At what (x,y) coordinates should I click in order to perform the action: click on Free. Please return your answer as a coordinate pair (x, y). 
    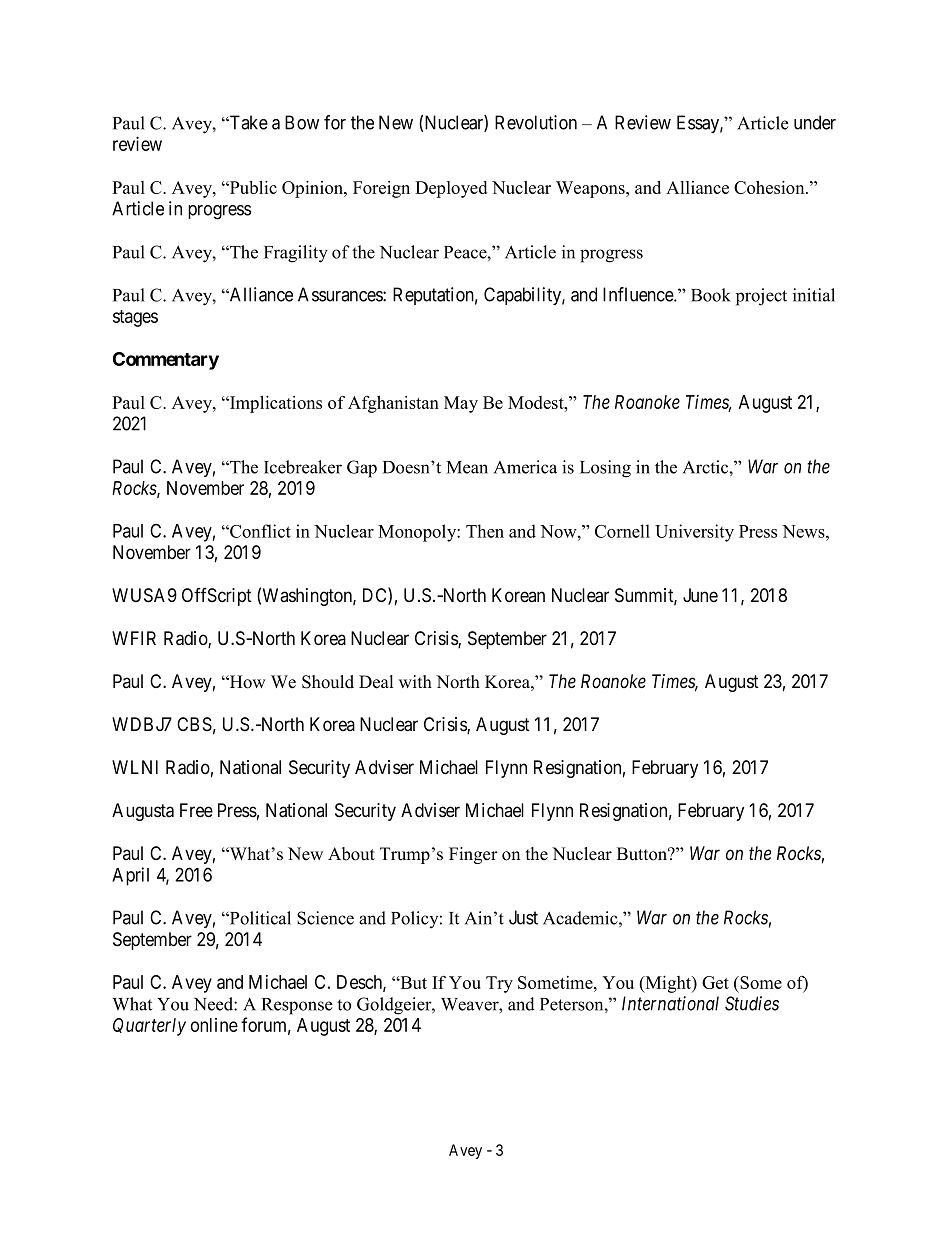
    Looking at the image, I should click on (196, 810).
